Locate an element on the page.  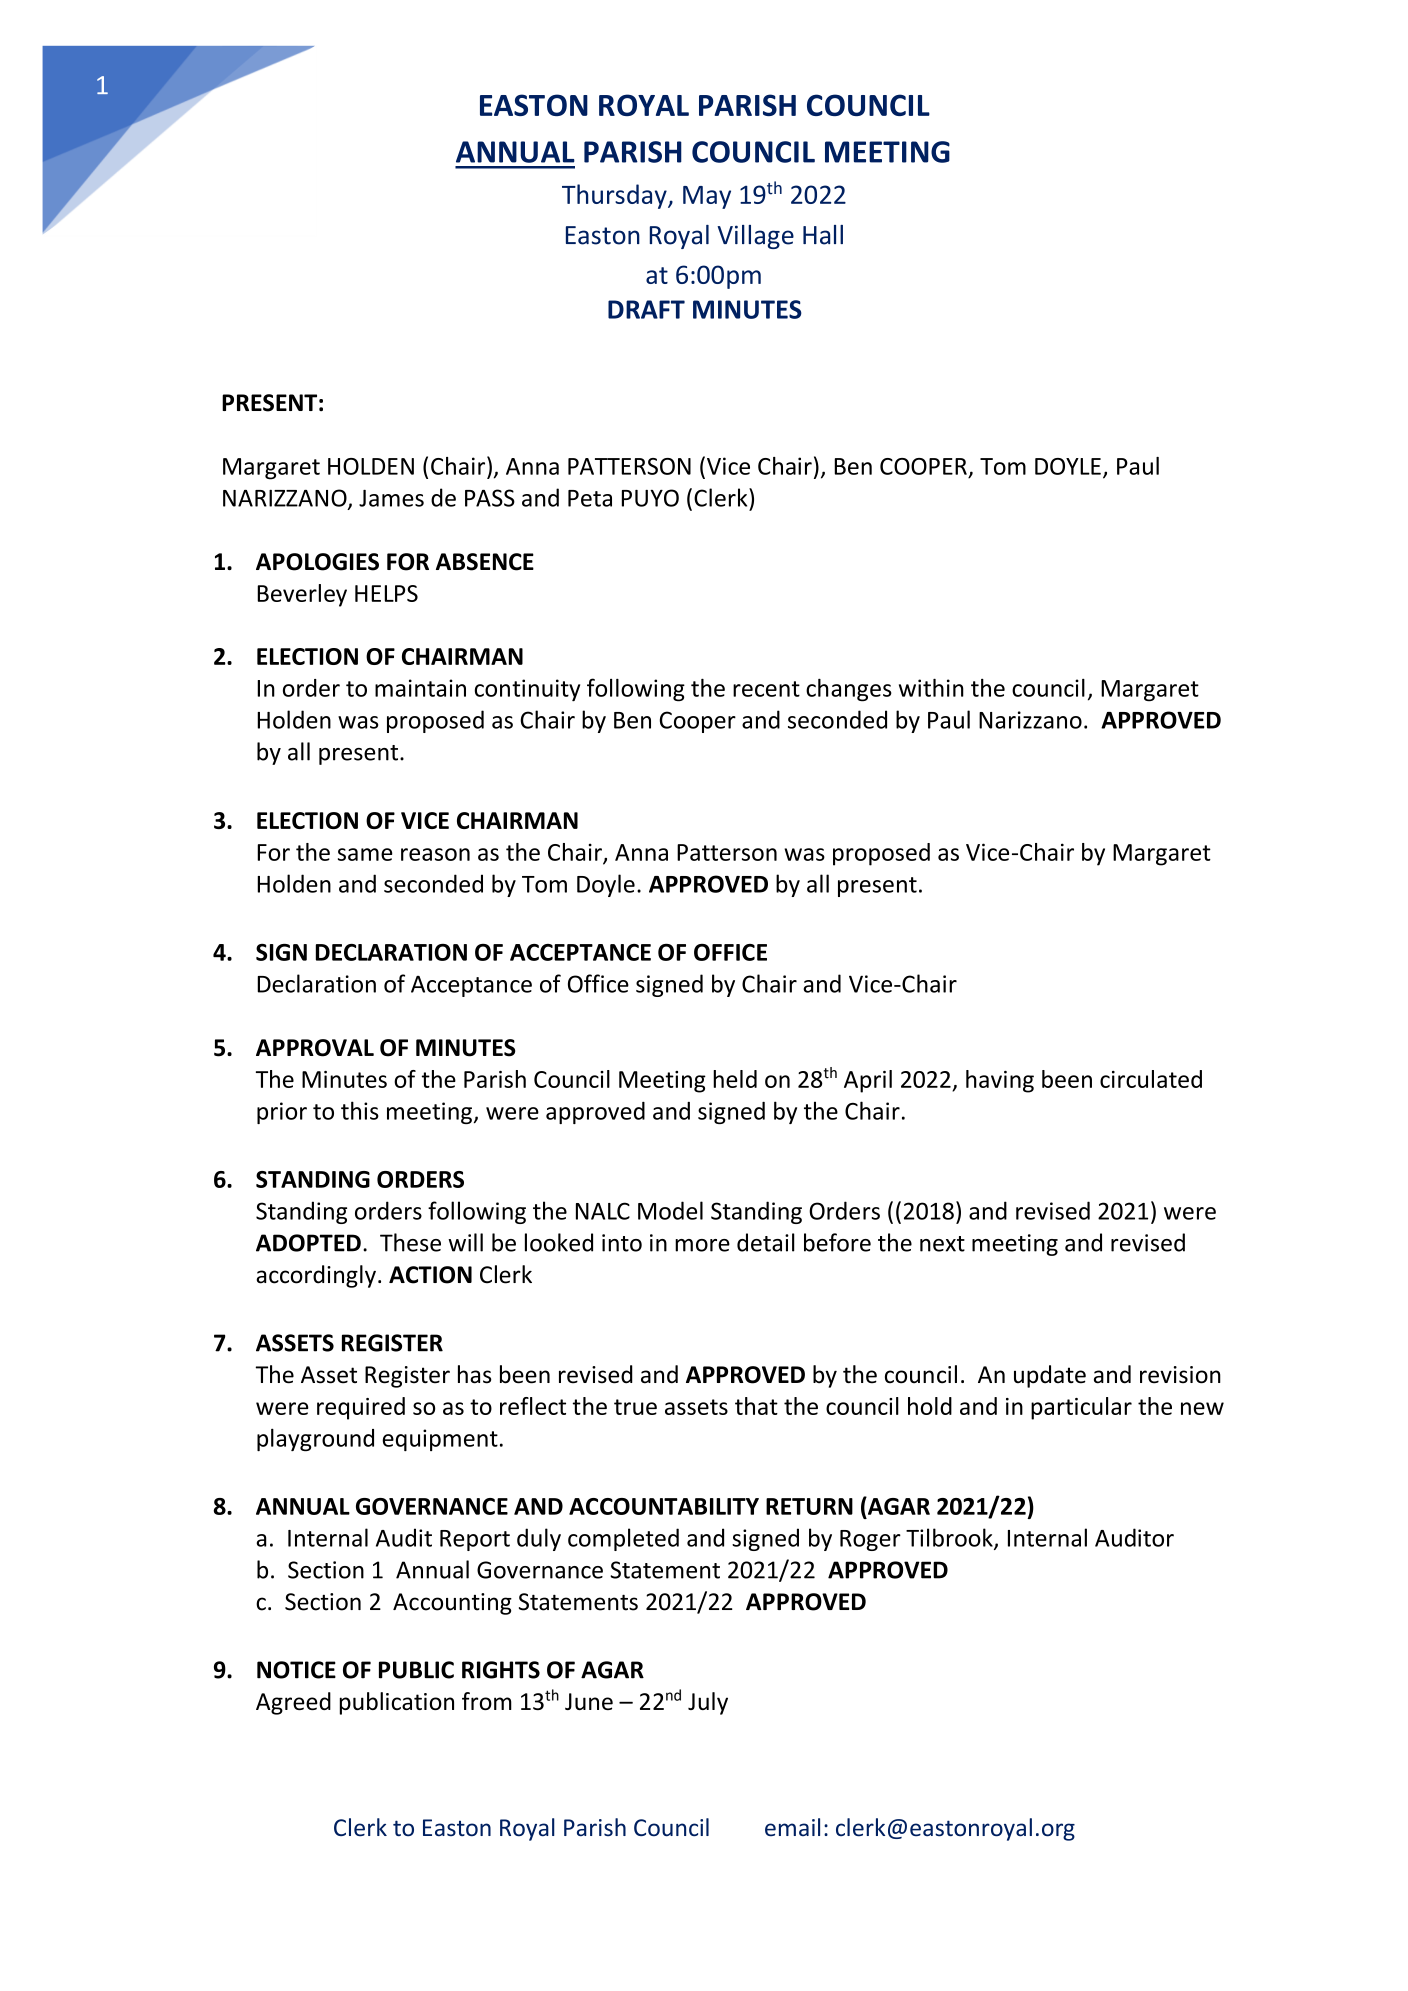
APPROVAL is located at coordinates (315, 1048).
